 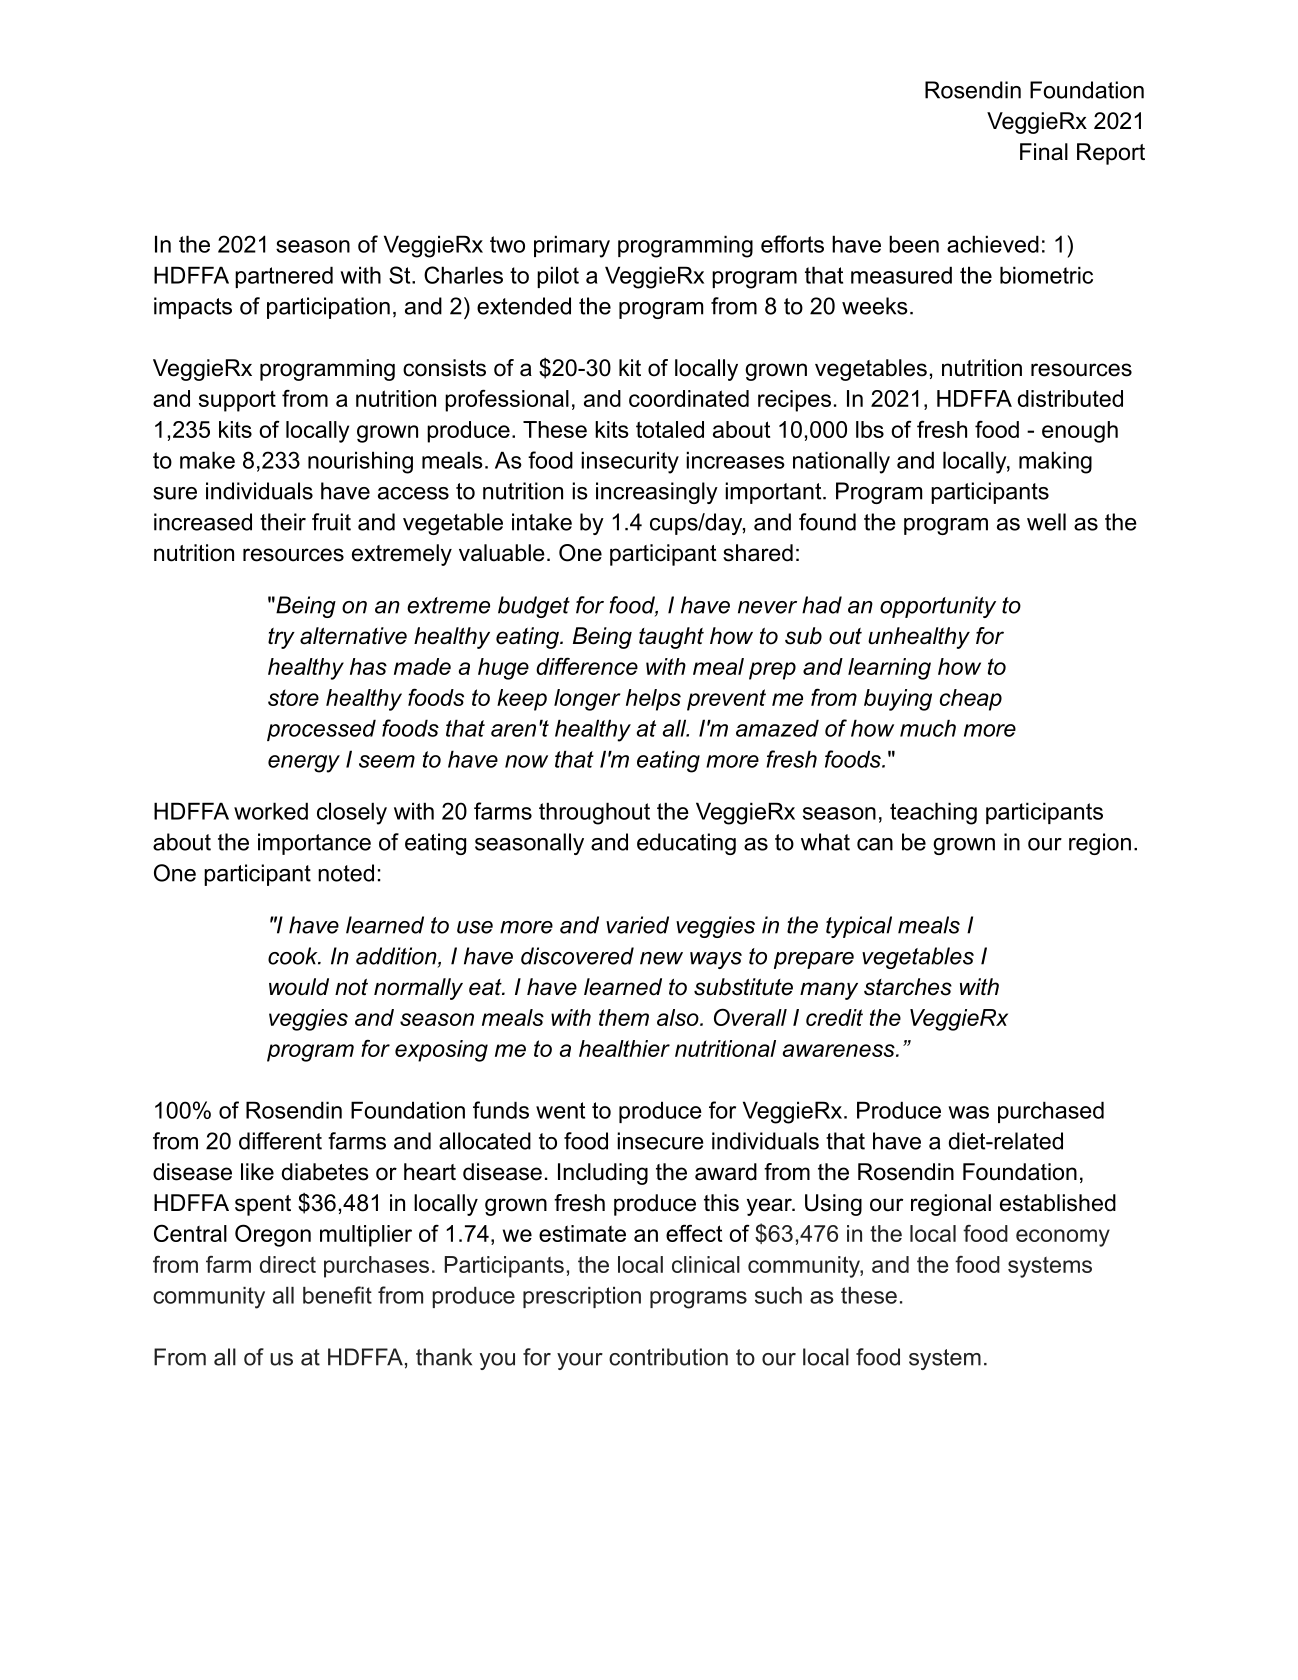 What do you see at coordinates (304, 764) in the image?
I see `energy` at bounding box center [304, 764].
